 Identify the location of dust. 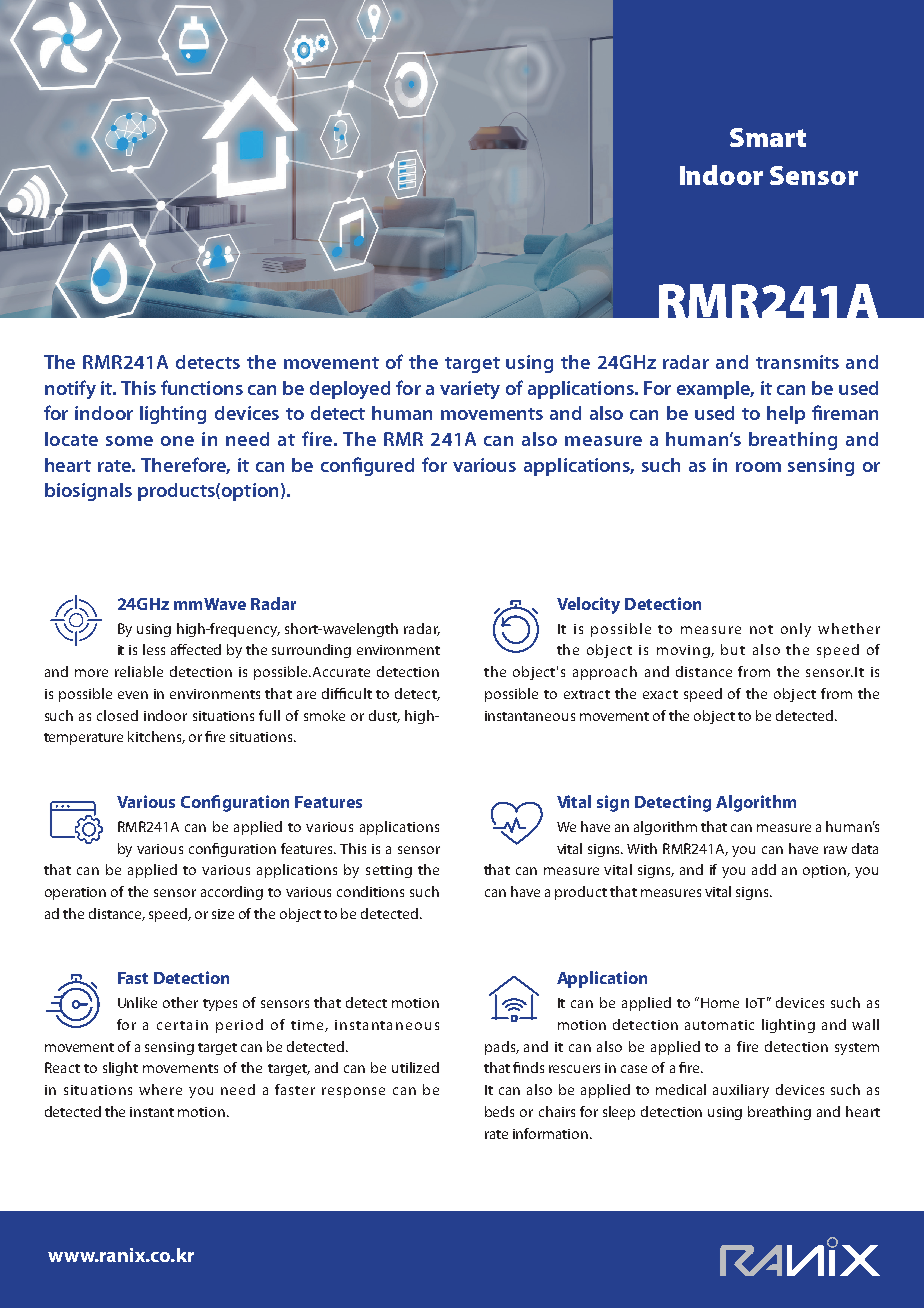
(384, 716).
